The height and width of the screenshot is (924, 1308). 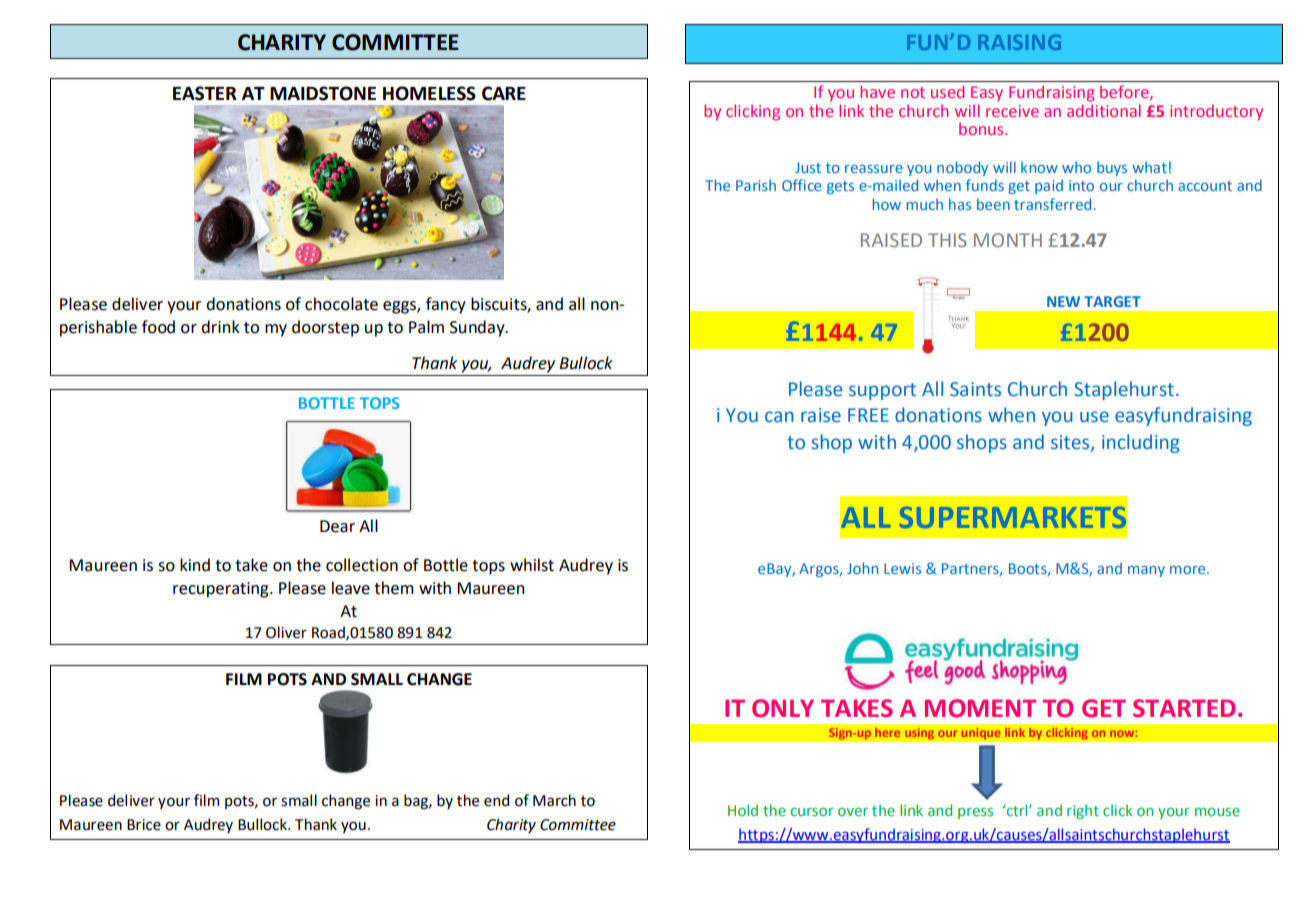 I want to click on CARE, so click(x=504, y=93).
